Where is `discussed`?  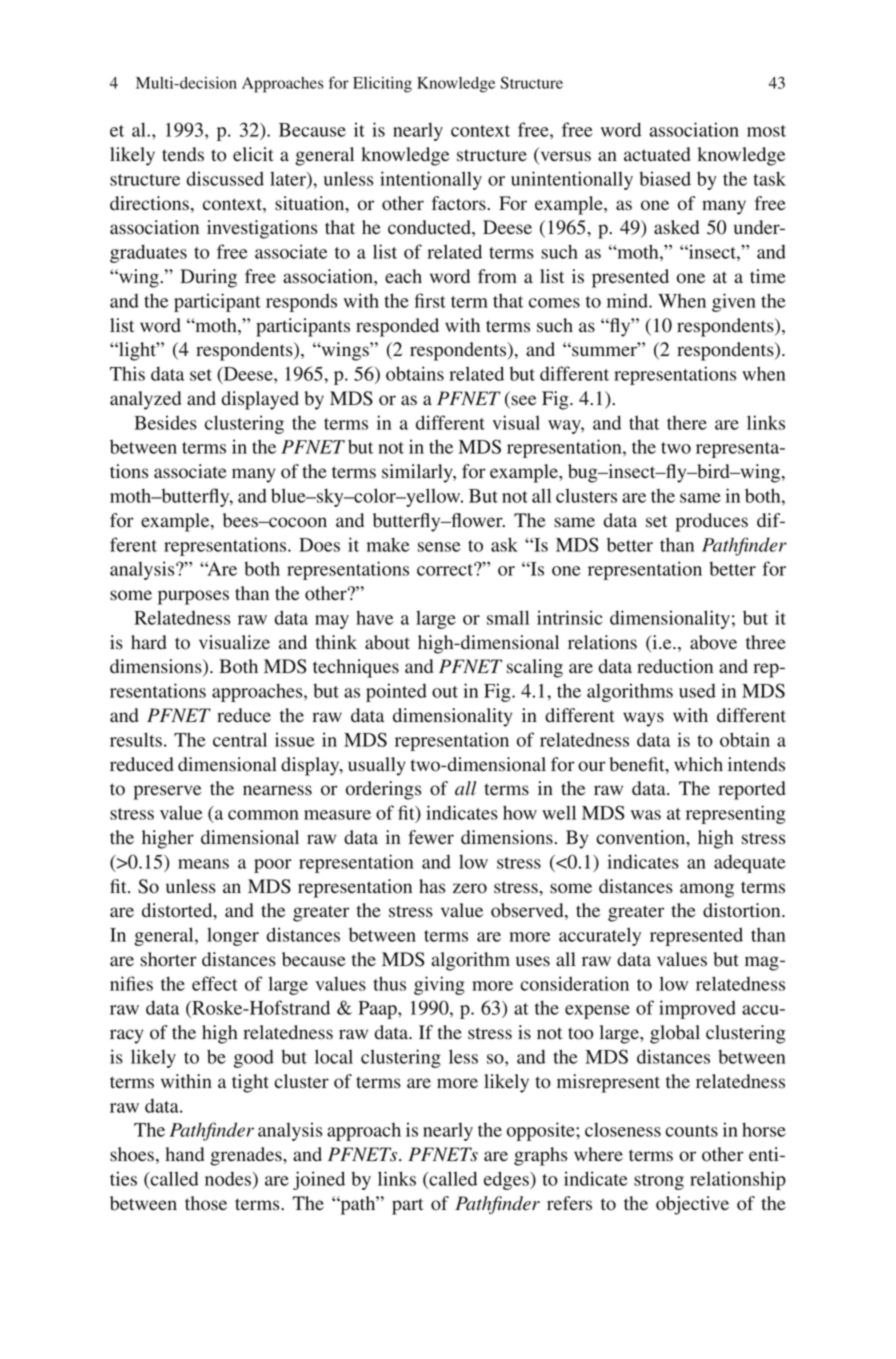
discussed is located at coordinates (225, 178).
